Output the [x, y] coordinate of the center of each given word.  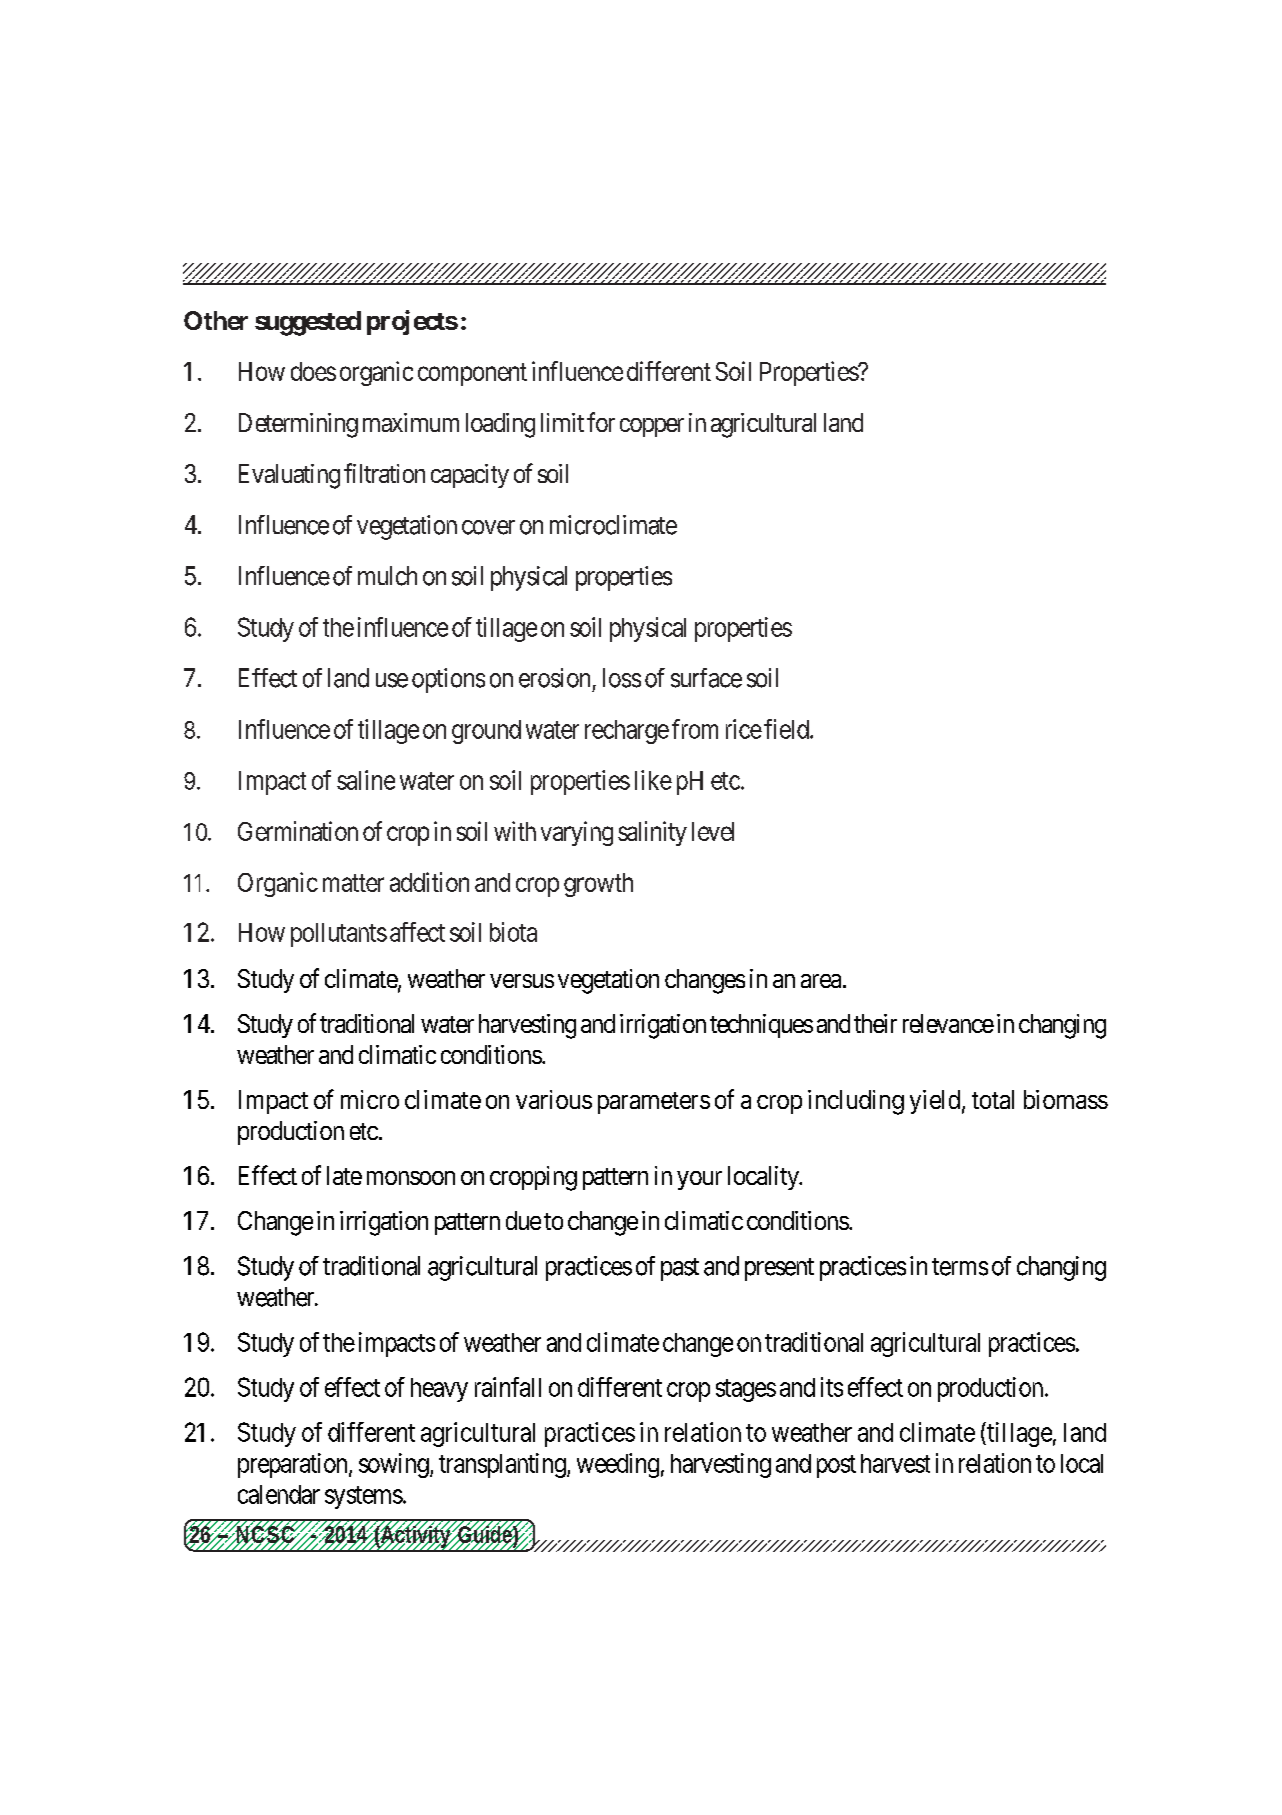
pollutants [339, 935]
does [313, 371]
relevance [948, 1023]
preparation [294, 1465]
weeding [618, 1465]
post [836, 1466]
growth [598, 885]
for [601, 422]
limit [562, 422]
